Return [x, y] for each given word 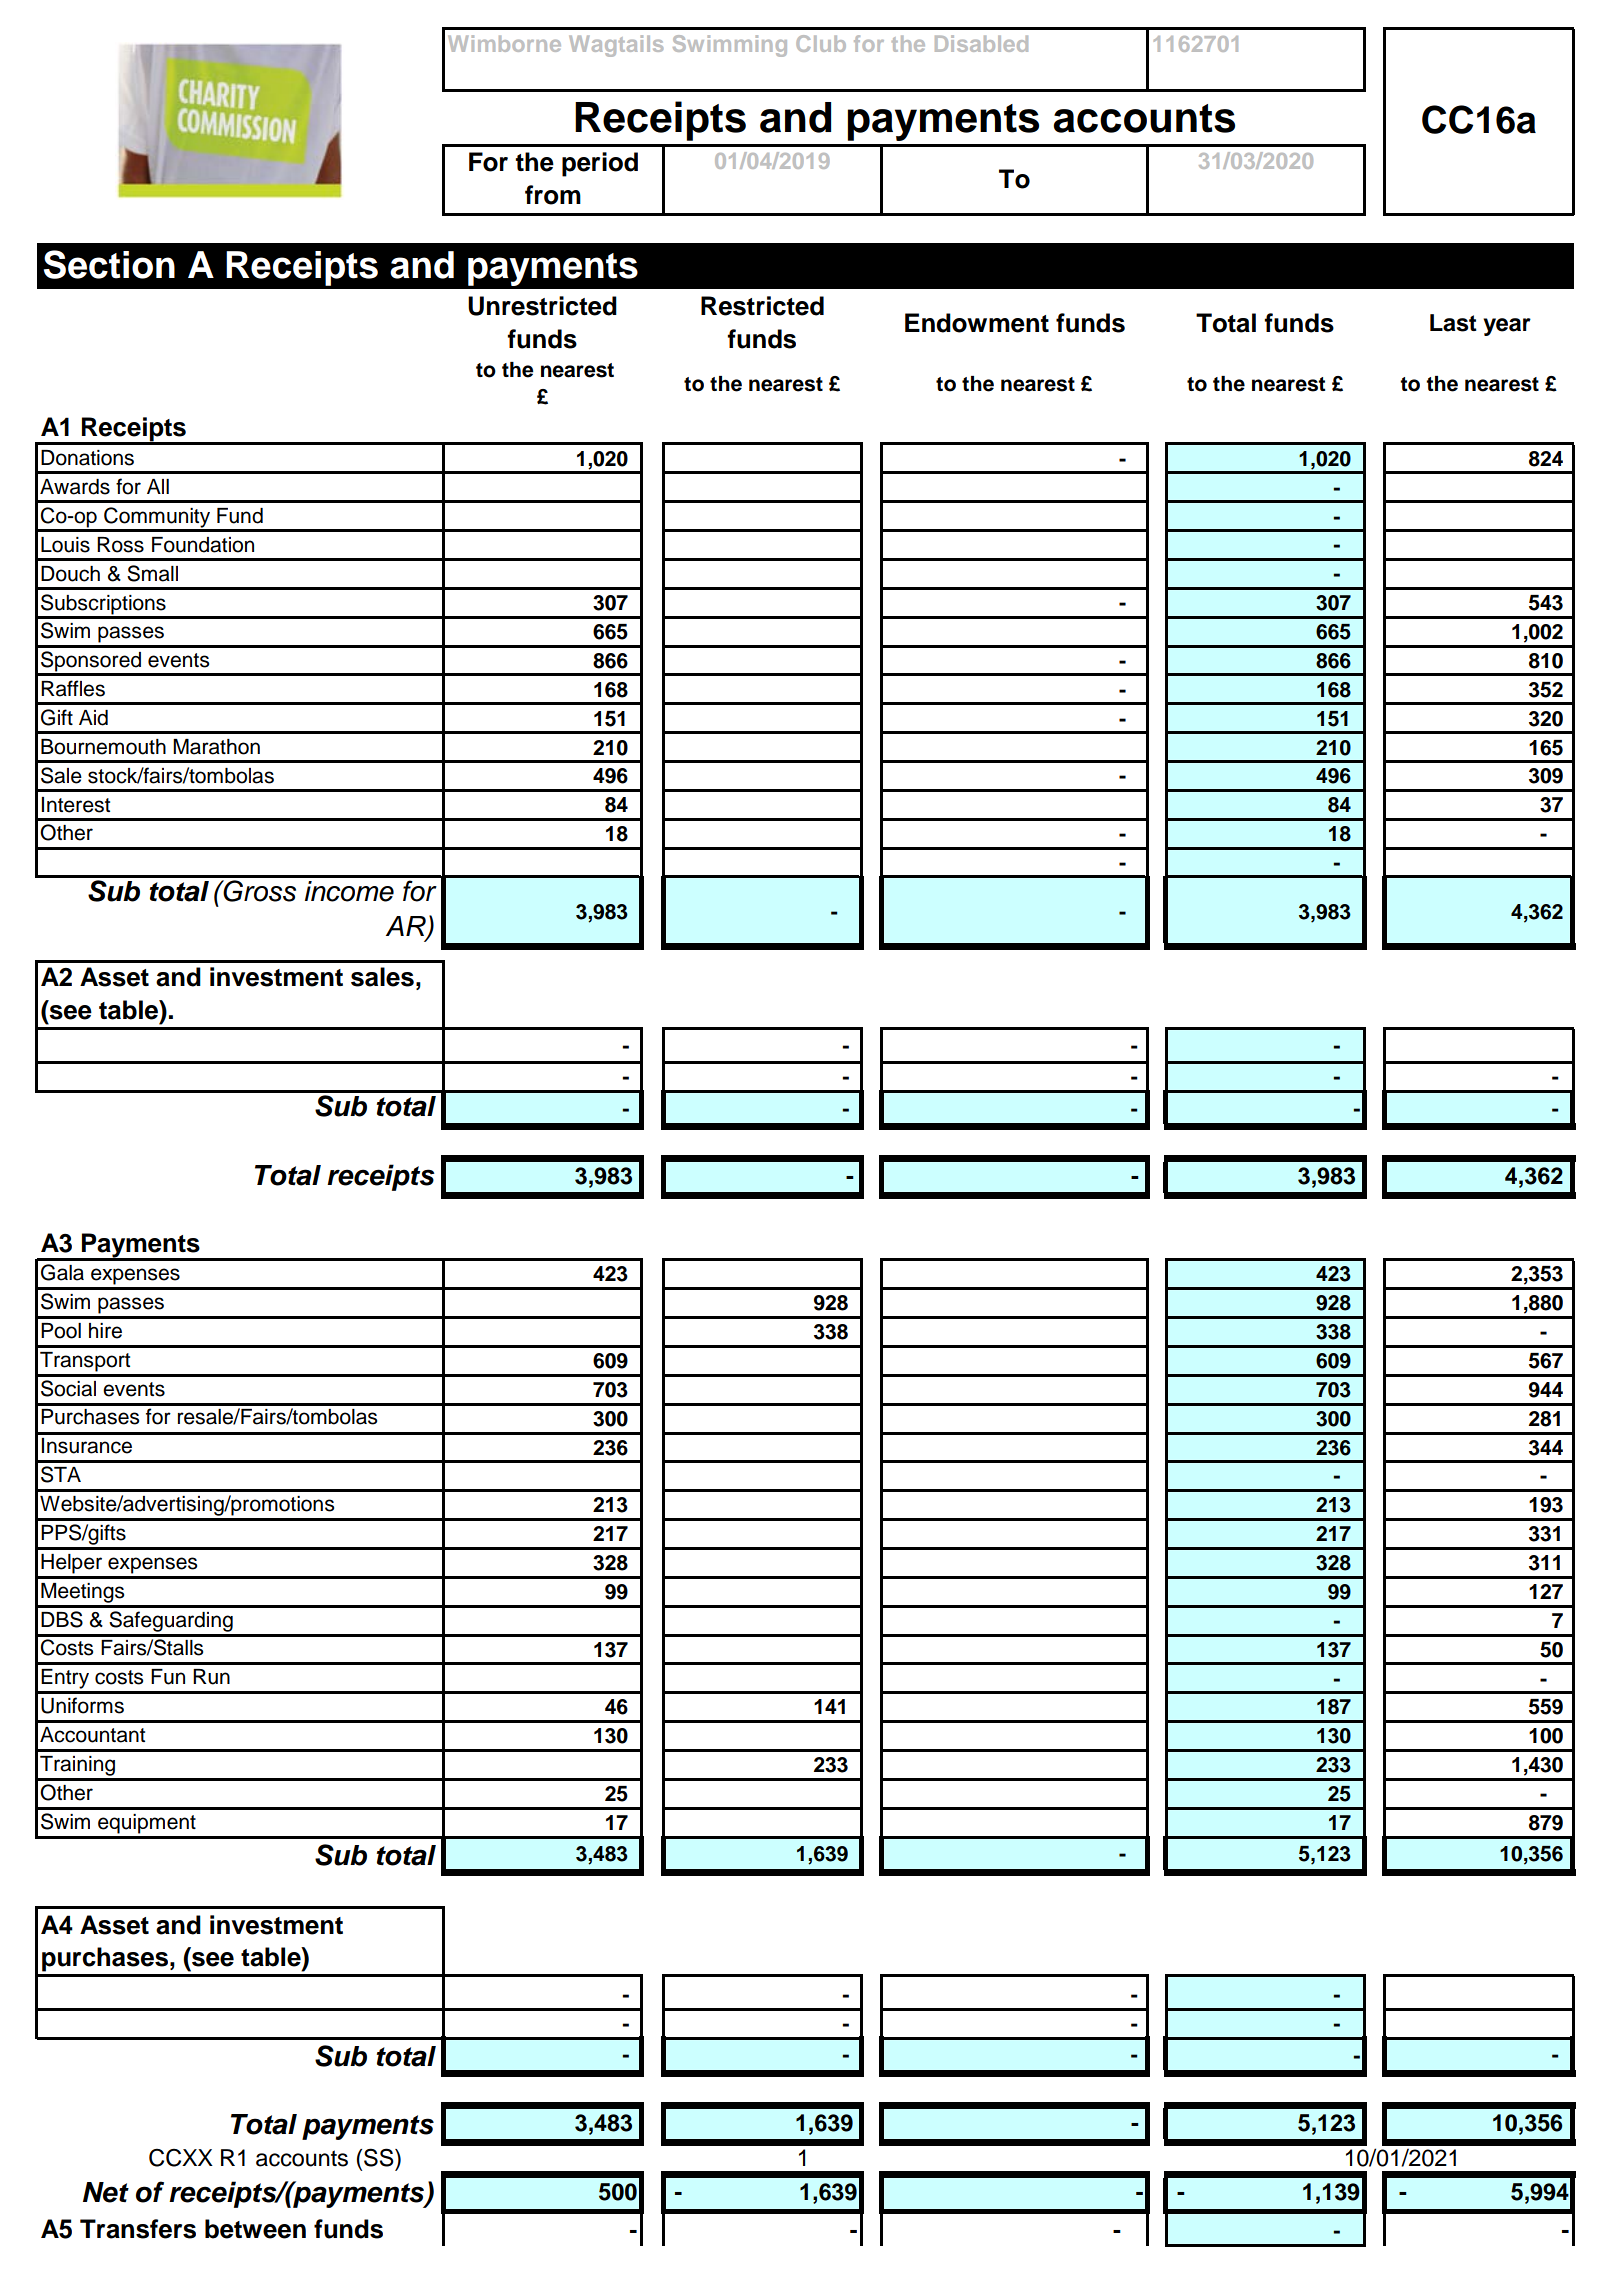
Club [821, 43]
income [349, 891]
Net [106, 2192]
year [1507, 327]
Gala [62, 1272]
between [255, 2229]
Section [109, 264]
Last [1453, 323]
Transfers [138, 2229]
